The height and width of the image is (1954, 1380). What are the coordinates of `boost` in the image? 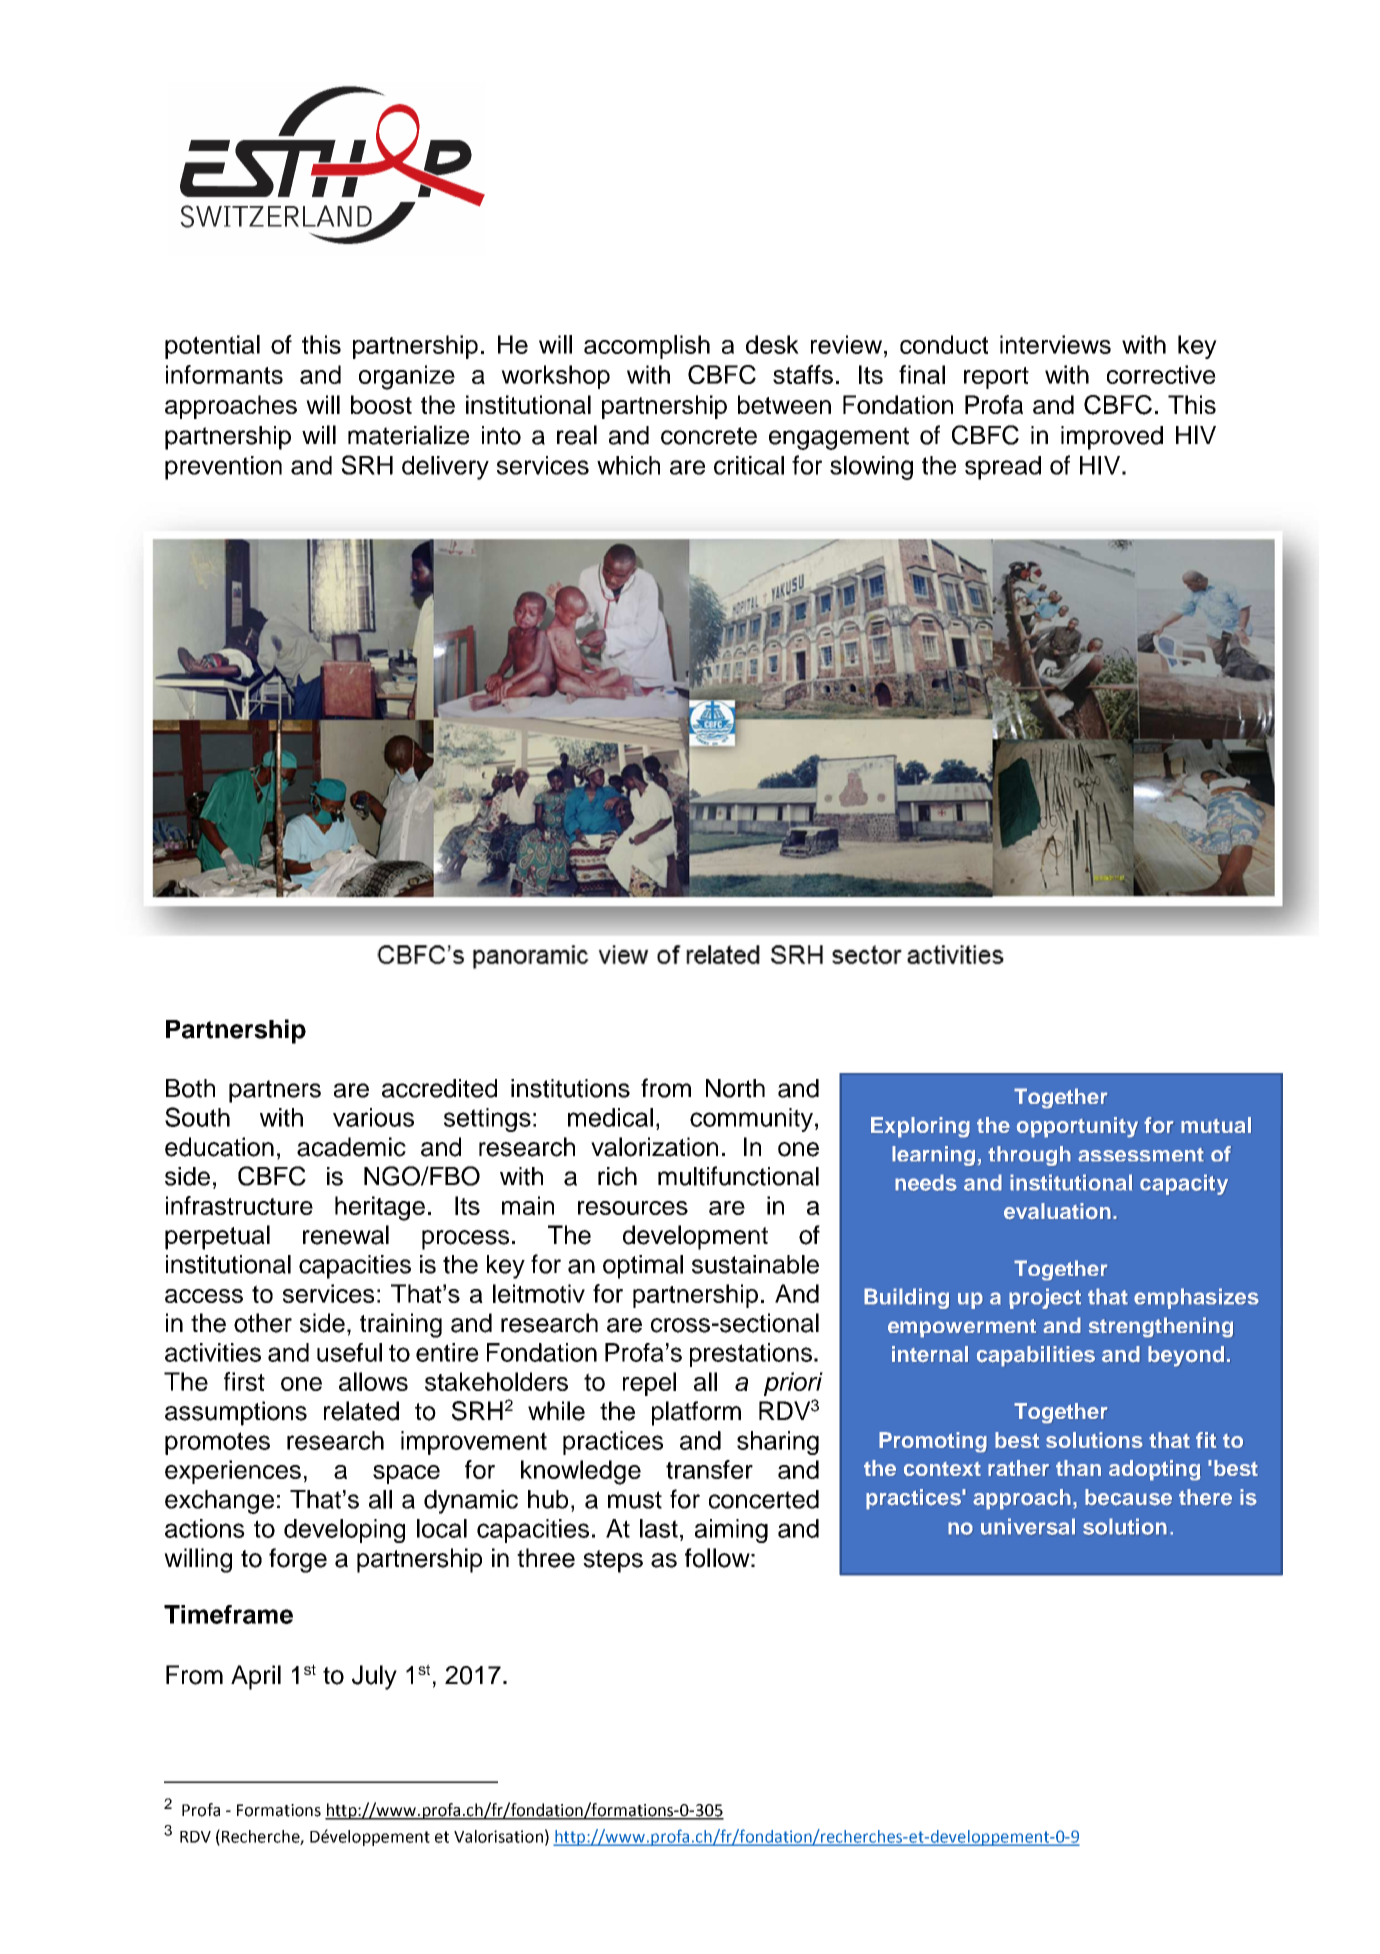 It's located at (381, 404).
